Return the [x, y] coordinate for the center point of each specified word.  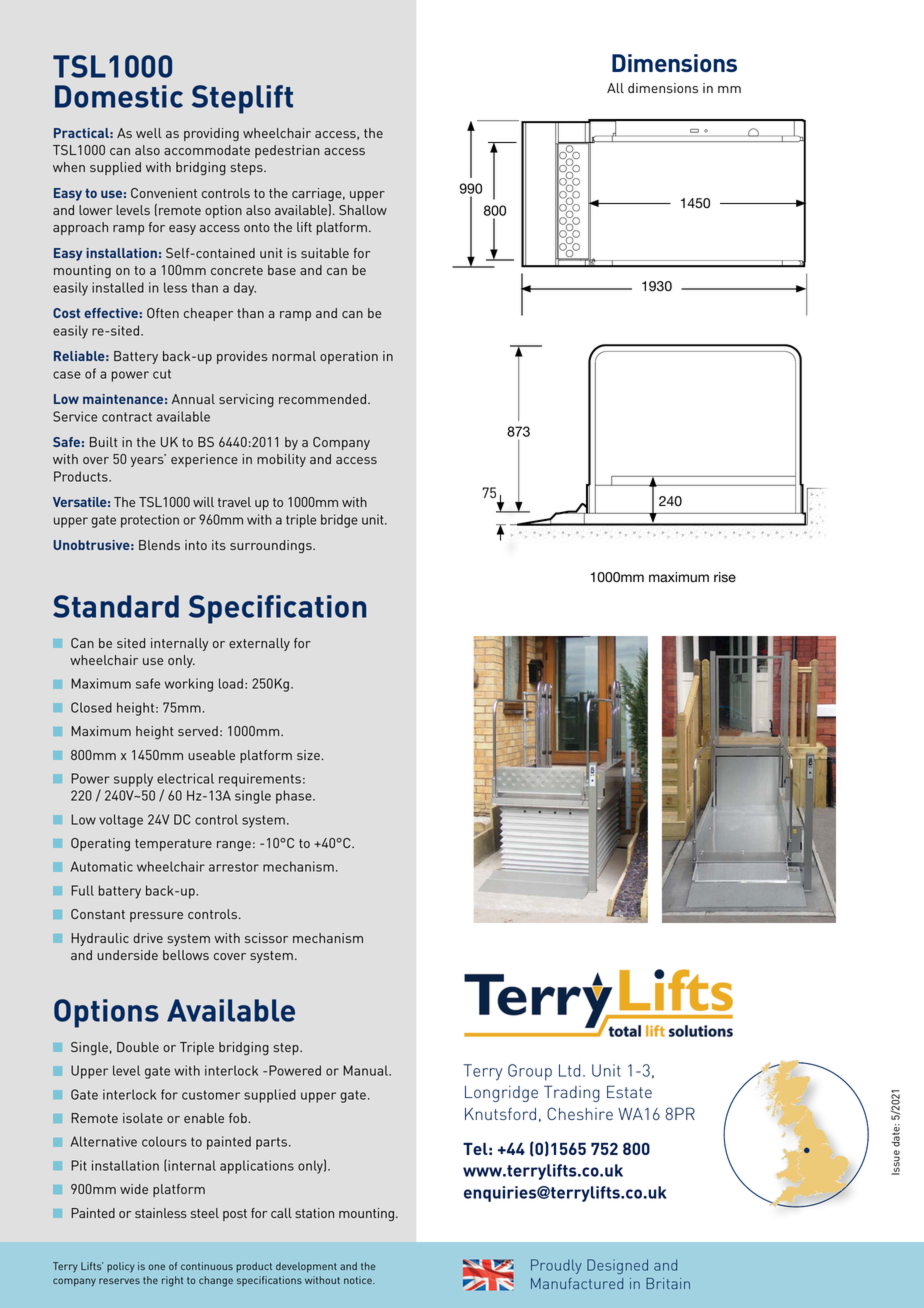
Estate [629, 1091]
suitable [325, 253]
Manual [366, 1070]
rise [725, 577]
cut [162, 374]
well [149, 133]
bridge [339, 521]
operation [349, 357]
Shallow [363, 210]
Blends [159, 545]
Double [138, 1047]
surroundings [272, 546]
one [156, 1267]
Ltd [569, 1070]
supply [133, 780]
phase [295, 797]
